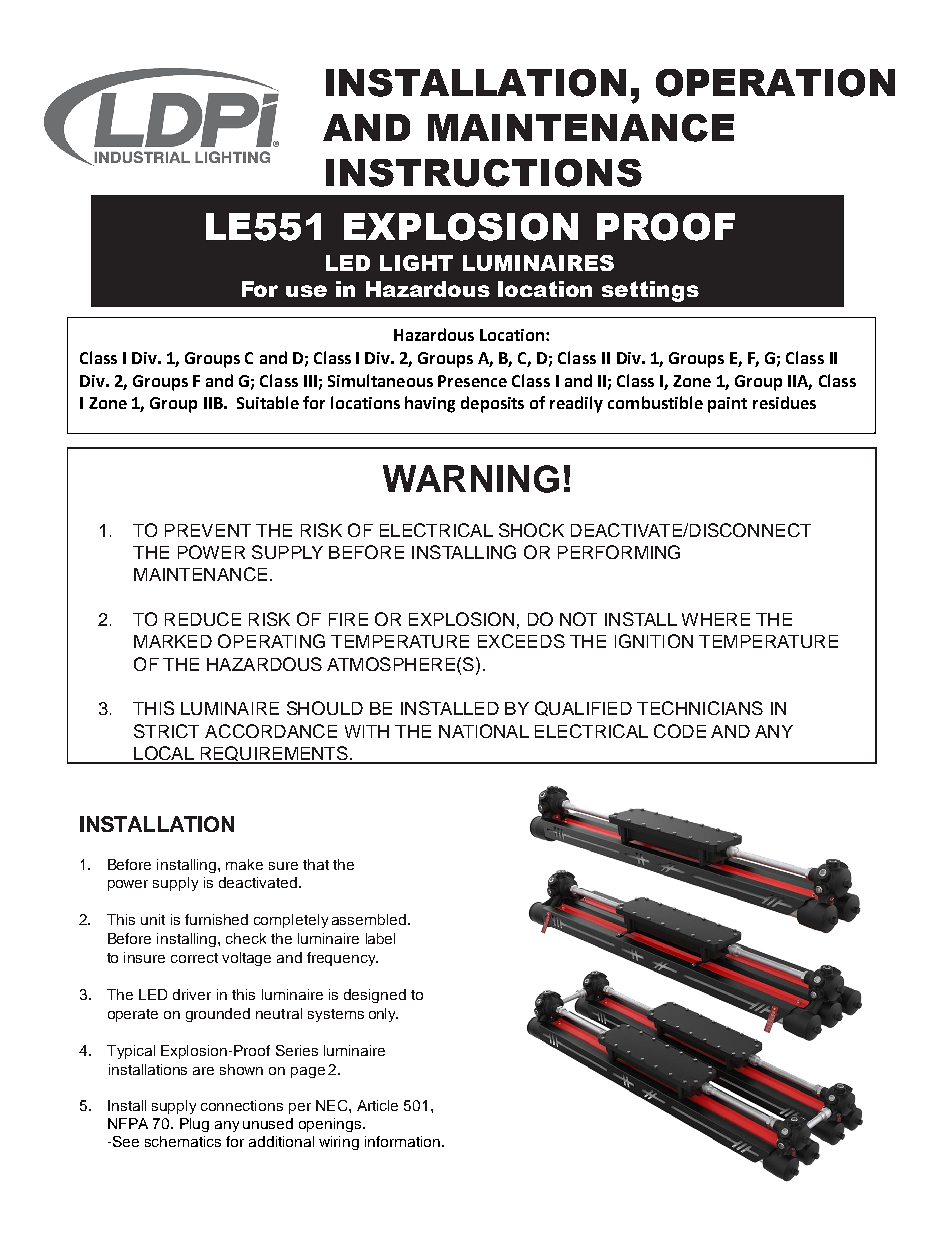 This document has width=952, height=1233. Describe the element at coordinates (268, 402) in the document. I see `Suitable` at that location.
